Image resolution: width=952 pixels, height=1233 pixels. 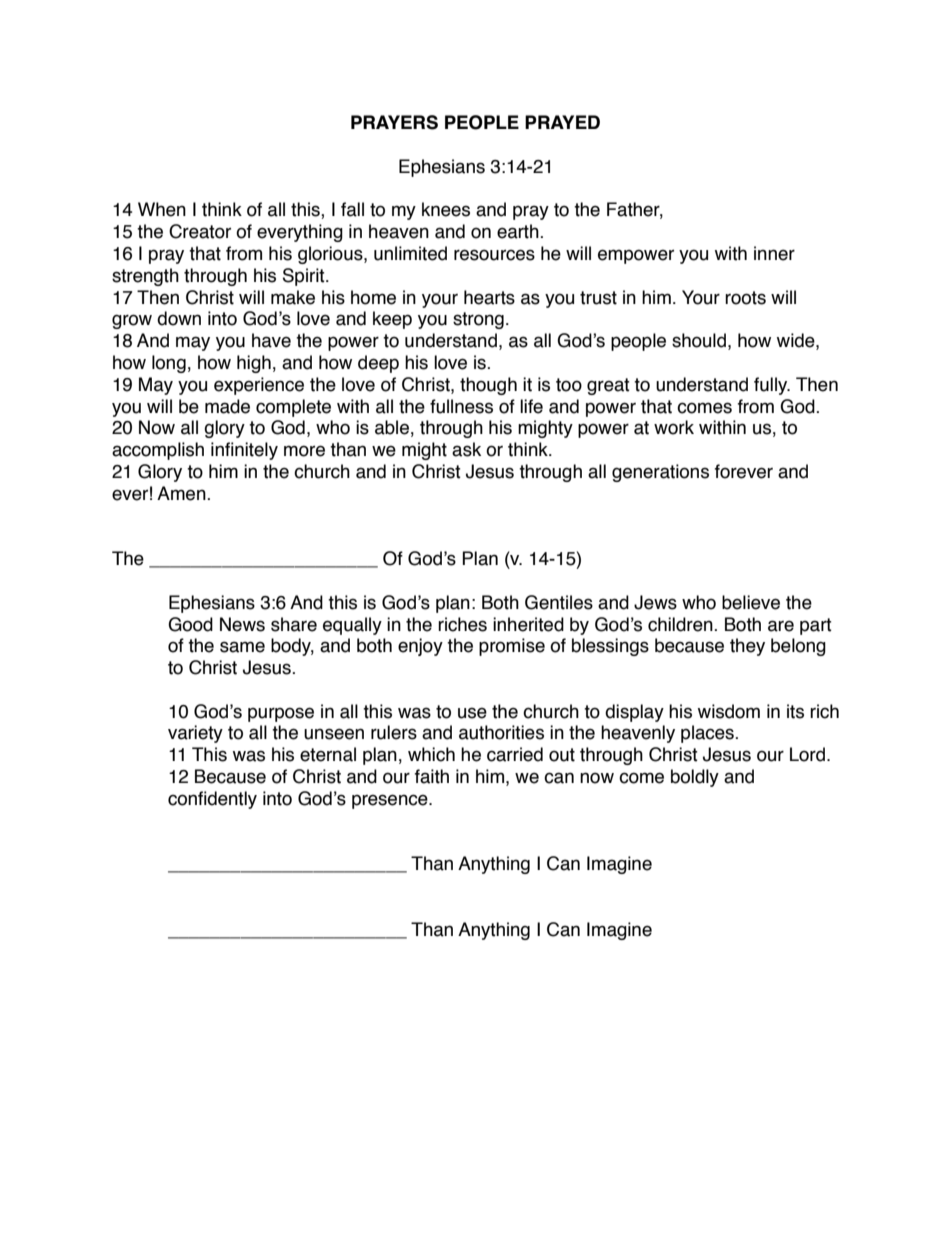 I want to click on earth, so click(x=519, y=231).
